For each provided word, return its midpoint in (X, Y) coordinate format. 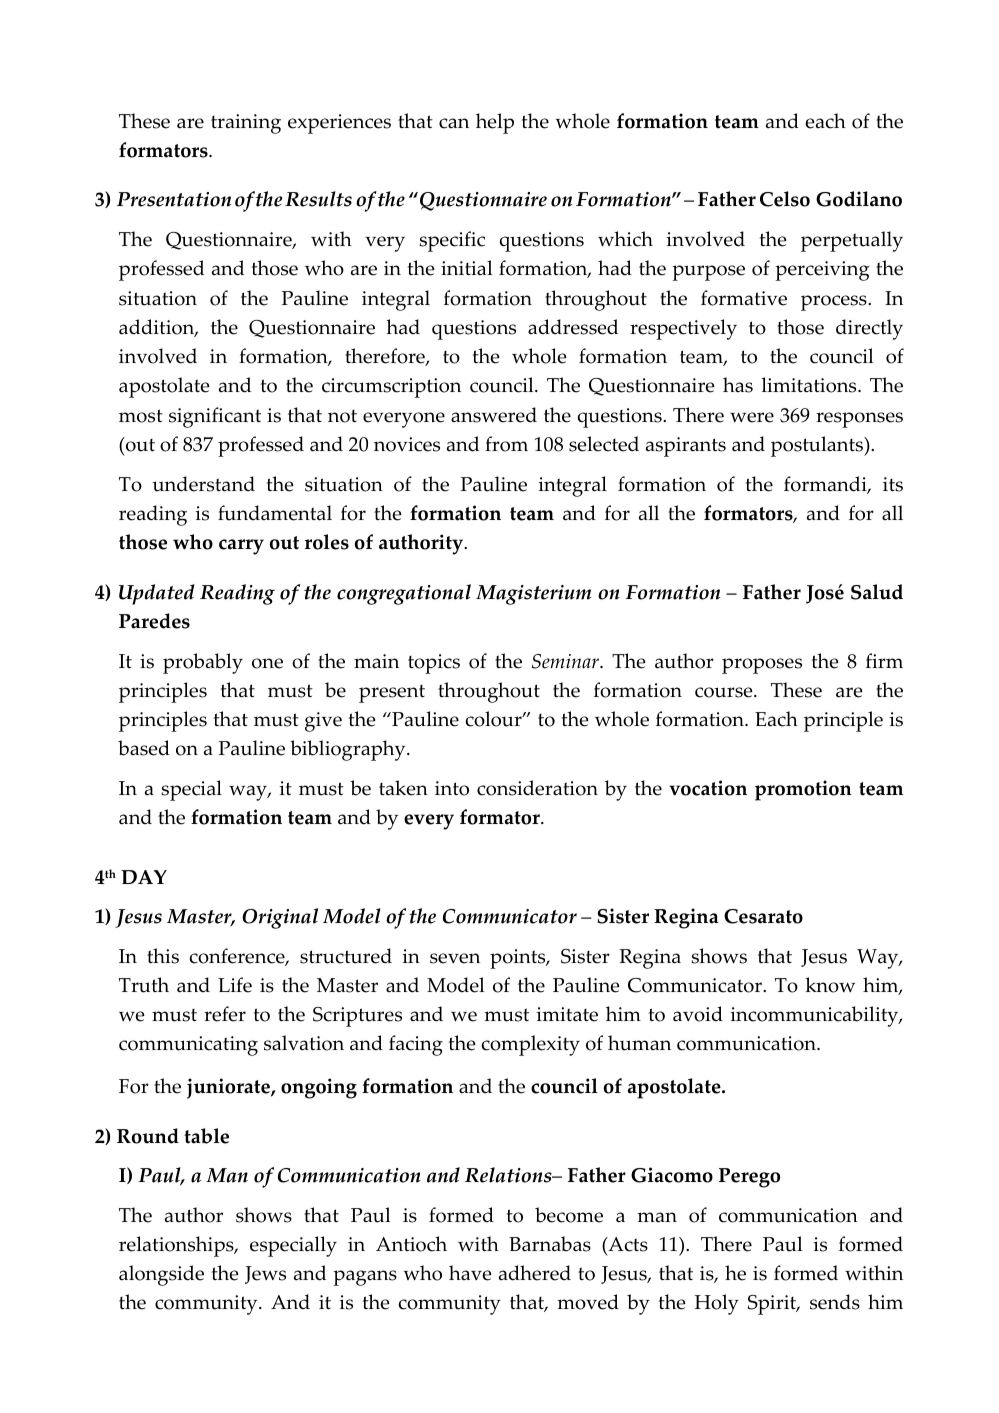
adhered (535, 1273)
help (495, 123)
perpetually (852, 241)
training (246, 124)
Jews (265, 1275)
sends (835, 1302)
